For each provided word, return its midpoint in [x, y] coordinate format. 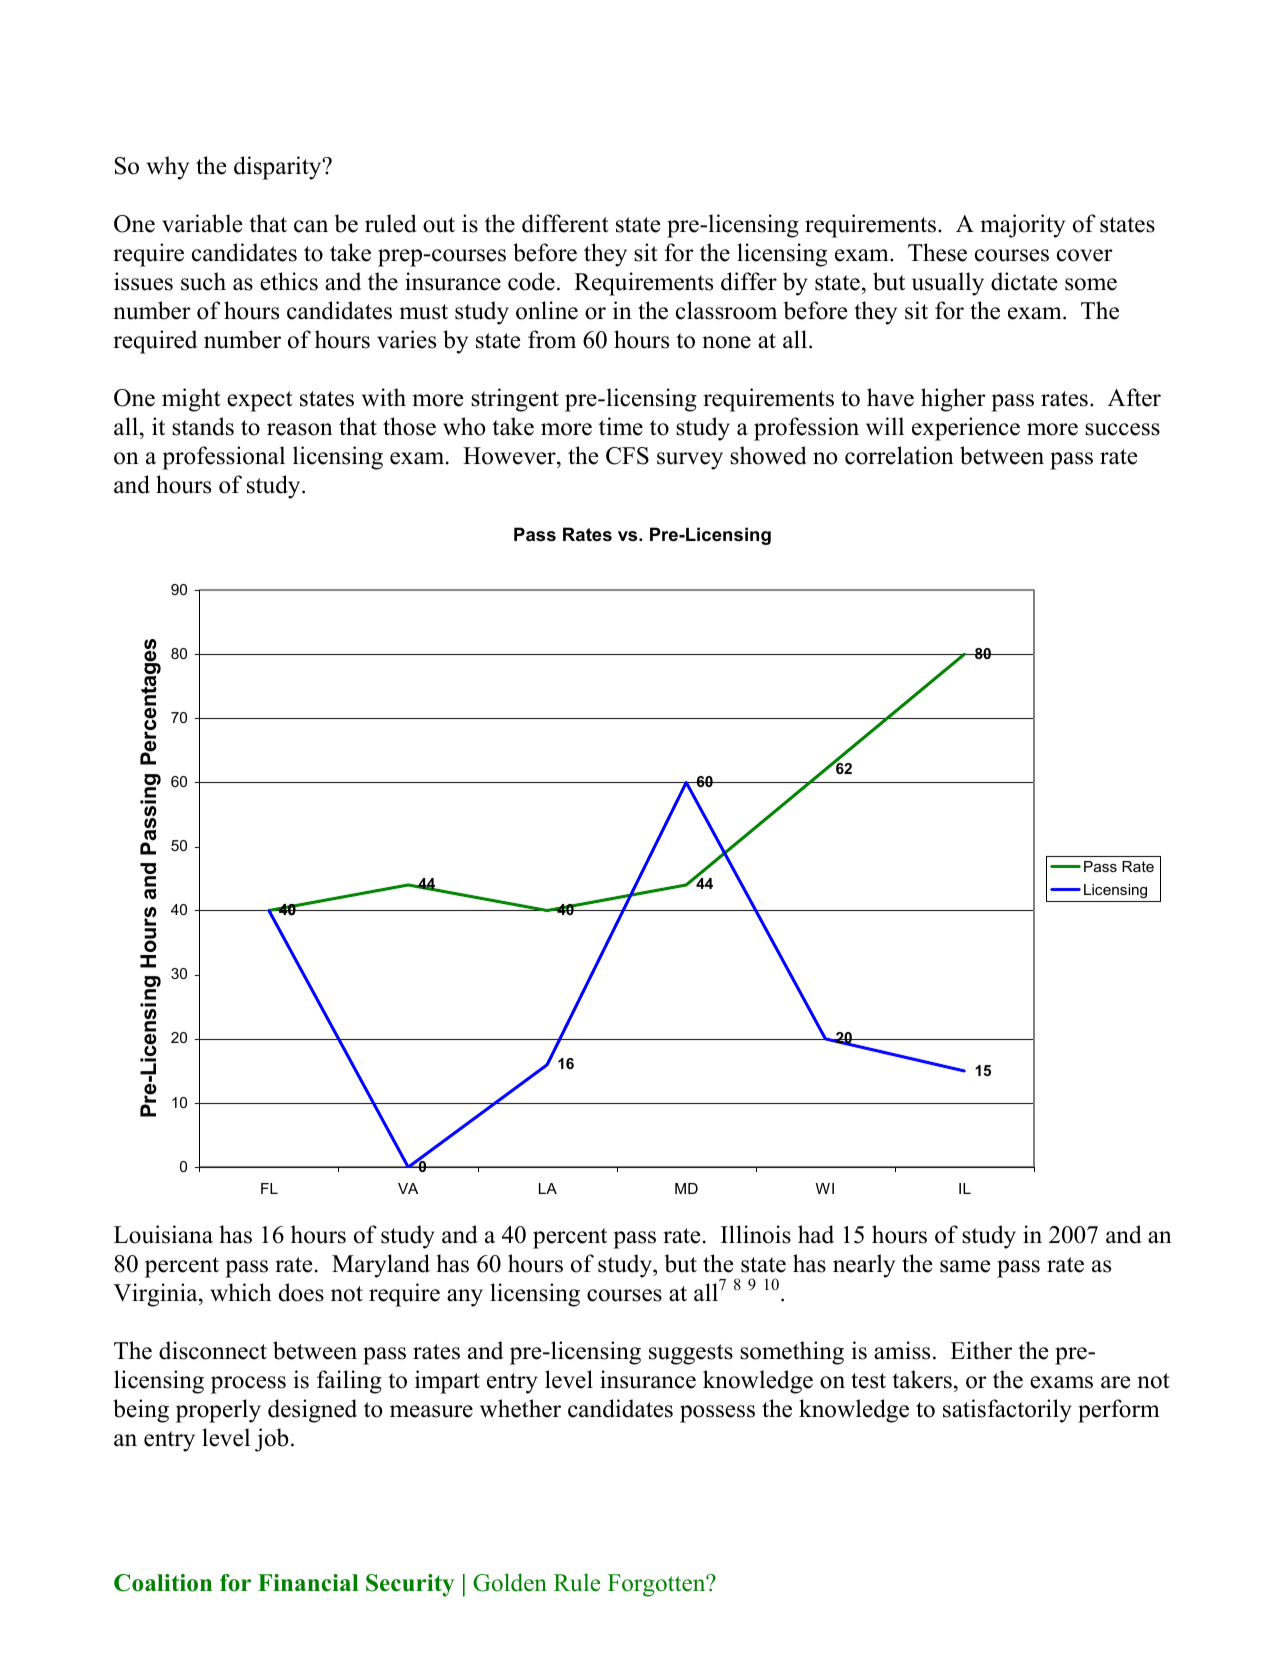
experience [966, 429]
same [965, 1266]
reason [300, 429]
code [531, 281]
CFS [627, 456]
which [241, 1292]
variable [202, 223]
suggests [691, 1354]
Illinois [756, 1234]
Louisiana [163, 1234]
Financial [308, 1583]
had [816, 1234]
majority [1023, 226]
